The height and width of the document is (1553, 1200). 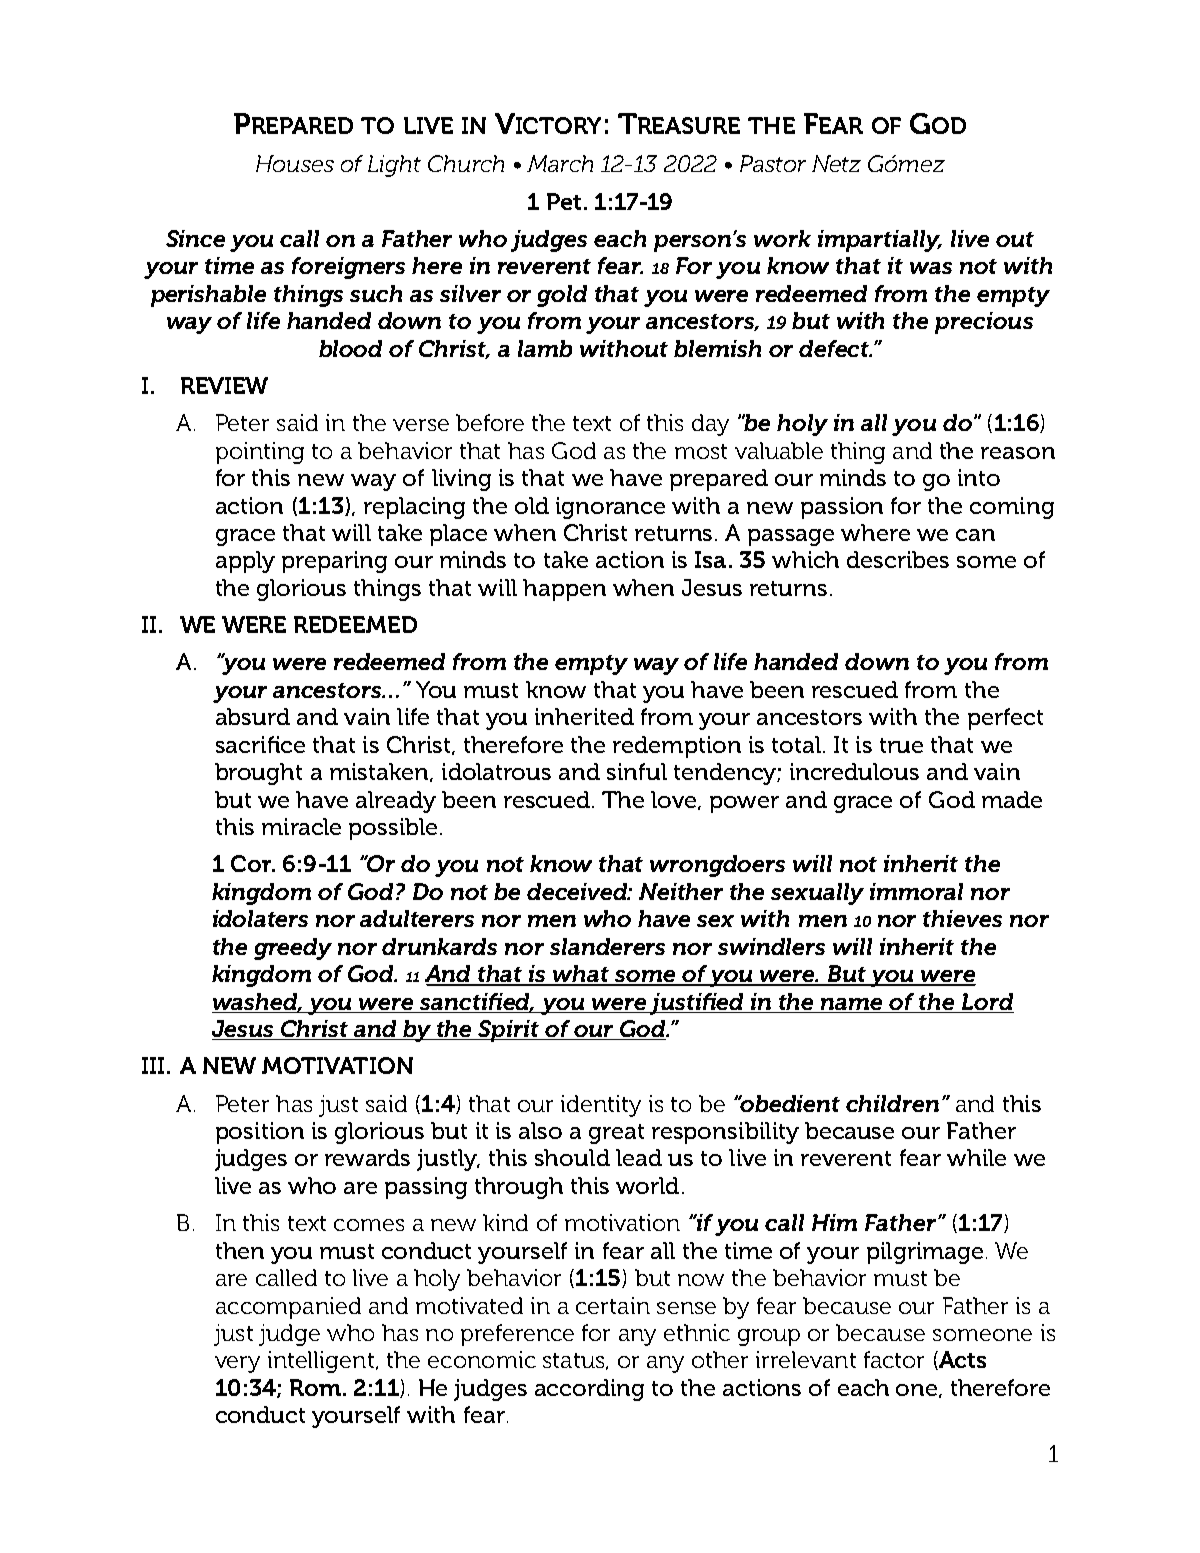 I want to click on impartially, so click(x=880, y=241).
